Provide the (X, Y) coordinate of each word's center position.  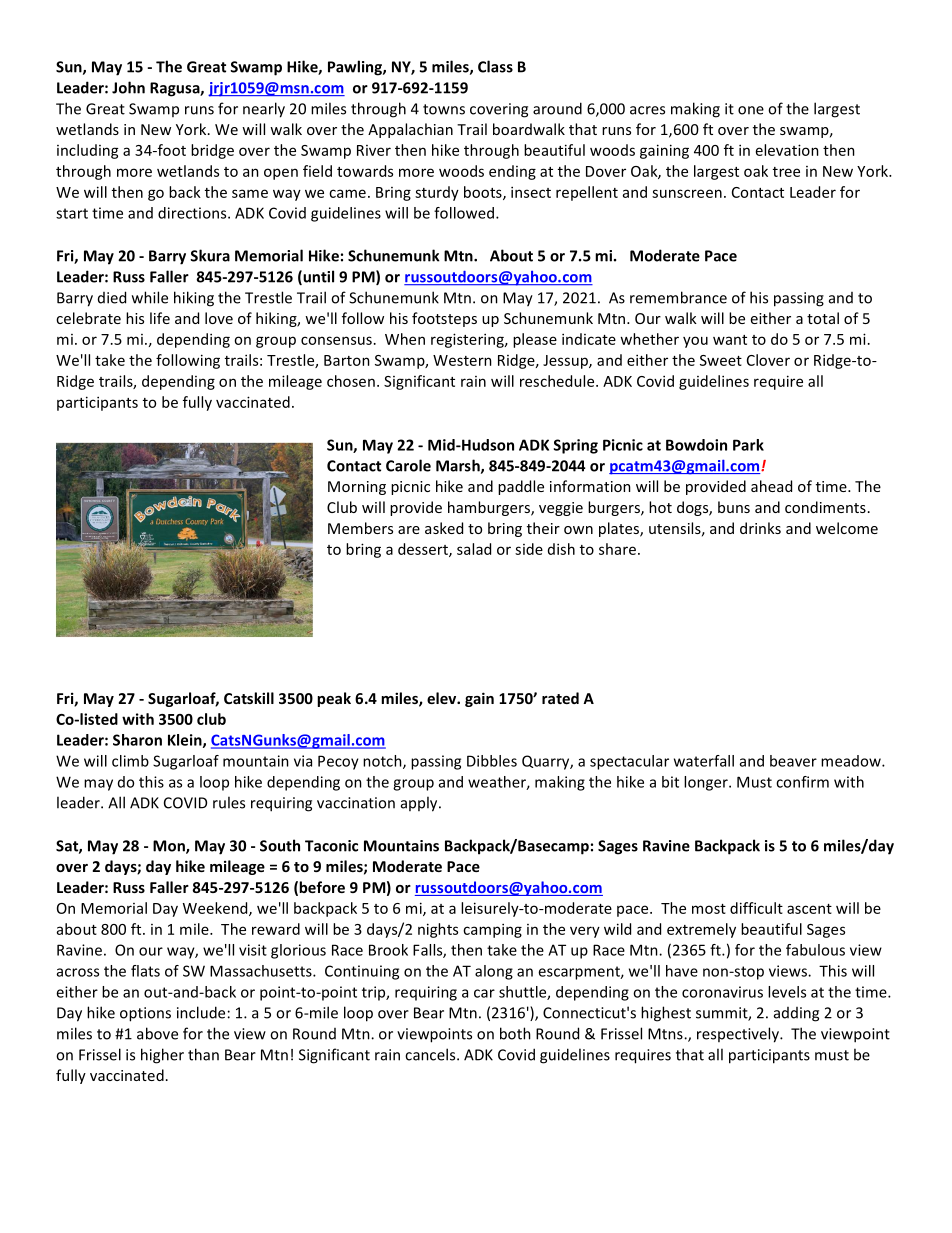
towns (444, 109)
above (157, 1033)
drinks (760, 528)
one (751, 110)
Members (360, 528)
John (128, 87)
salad (474, 549)
